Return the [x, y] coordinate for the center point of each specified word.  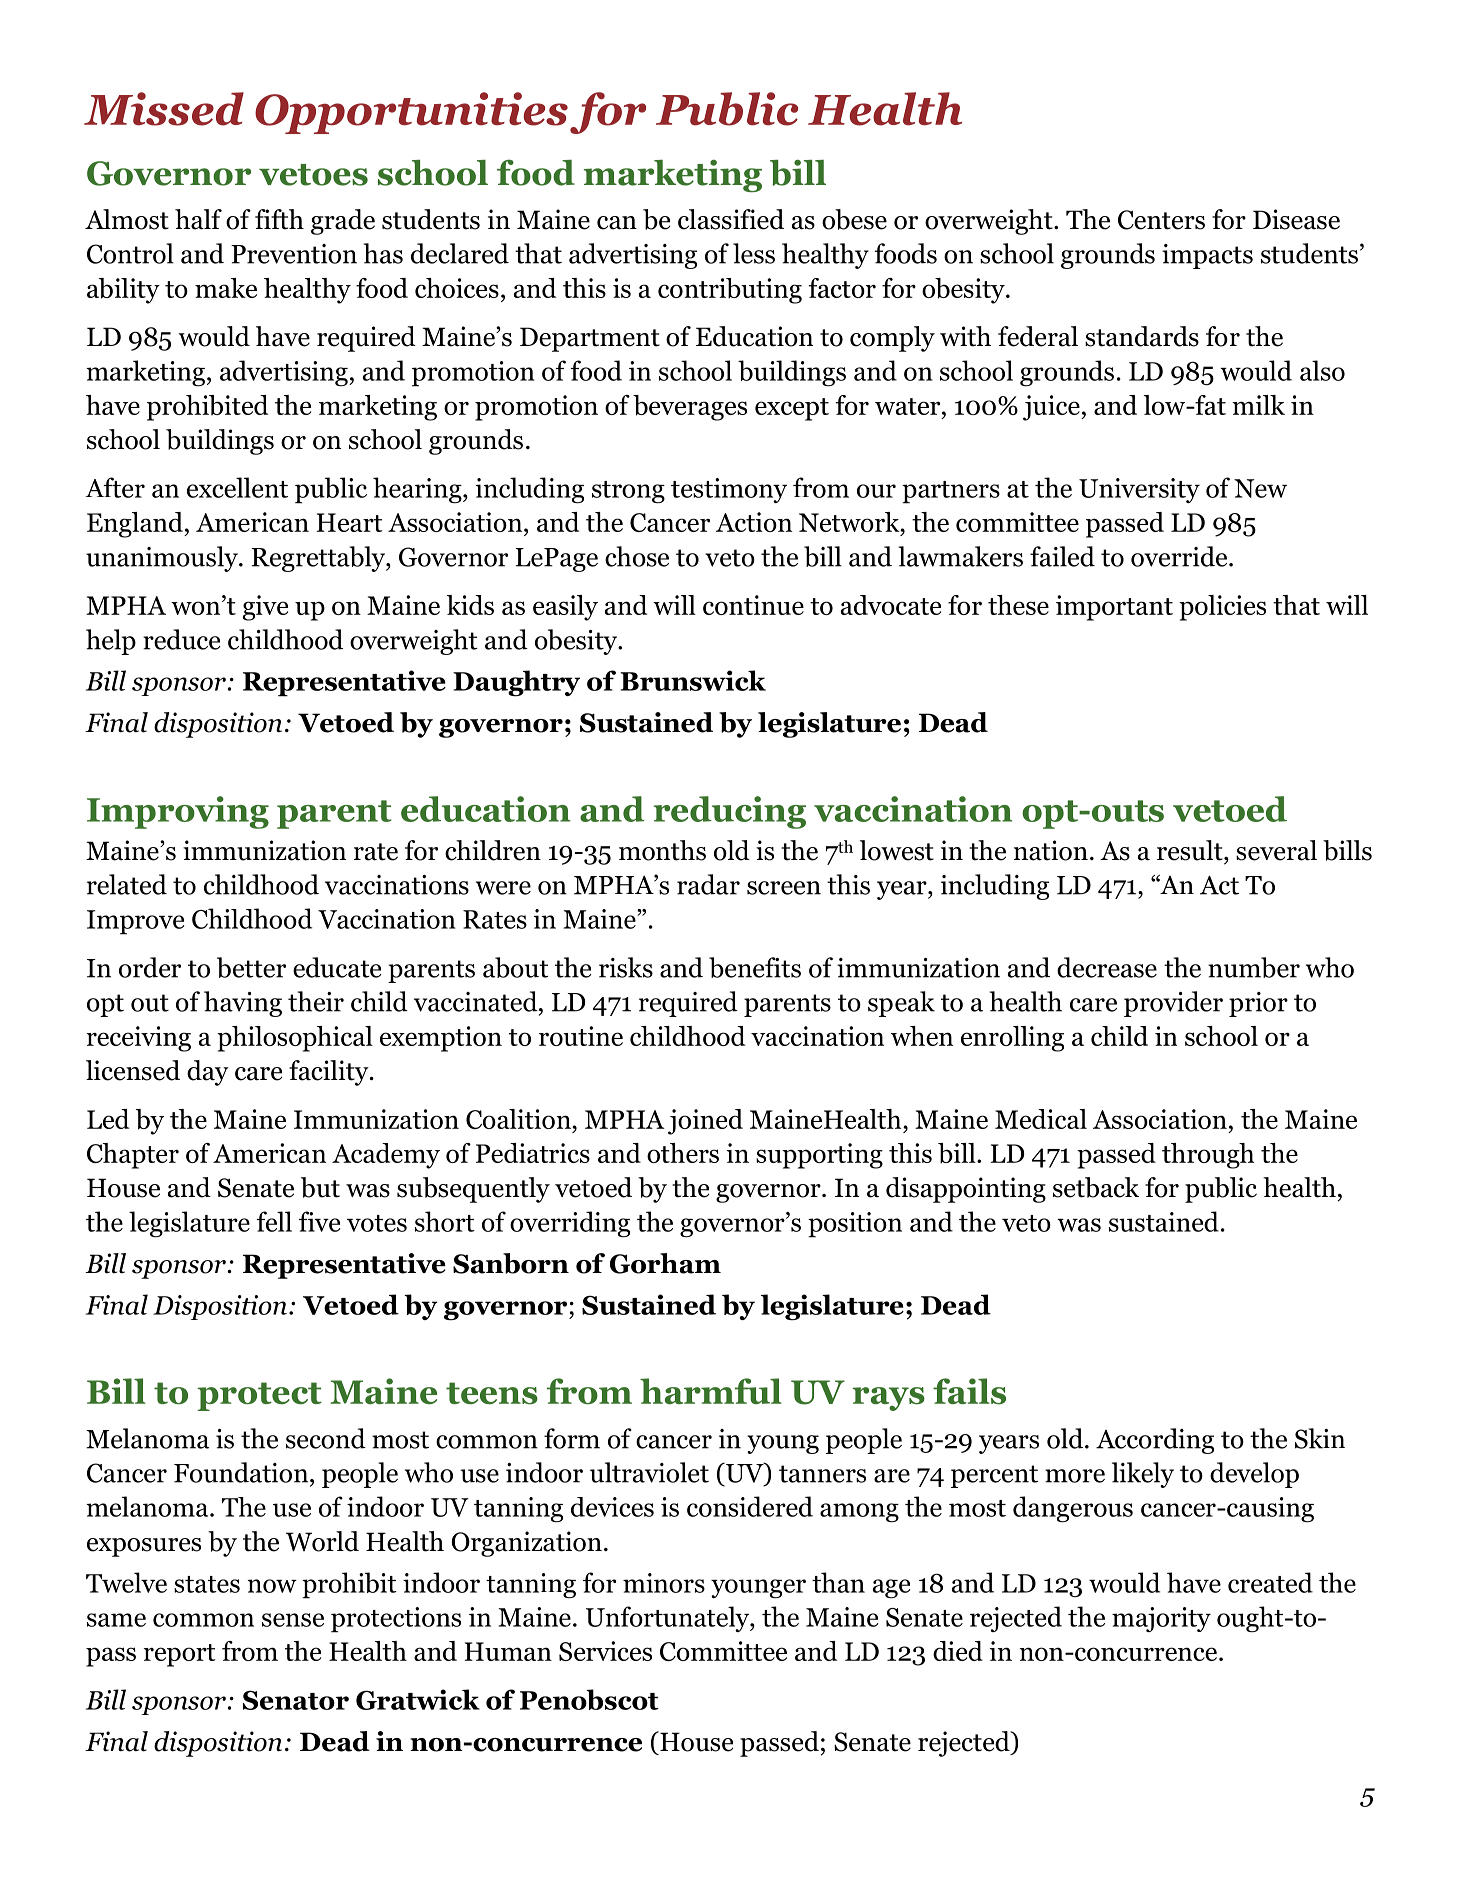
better [251, 967]
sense [293, 1620]
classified [731, 219]
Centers [1161, 220]
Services [605, 1651]
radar [708, 884]
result [1191, 850]
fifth [279, 219]
